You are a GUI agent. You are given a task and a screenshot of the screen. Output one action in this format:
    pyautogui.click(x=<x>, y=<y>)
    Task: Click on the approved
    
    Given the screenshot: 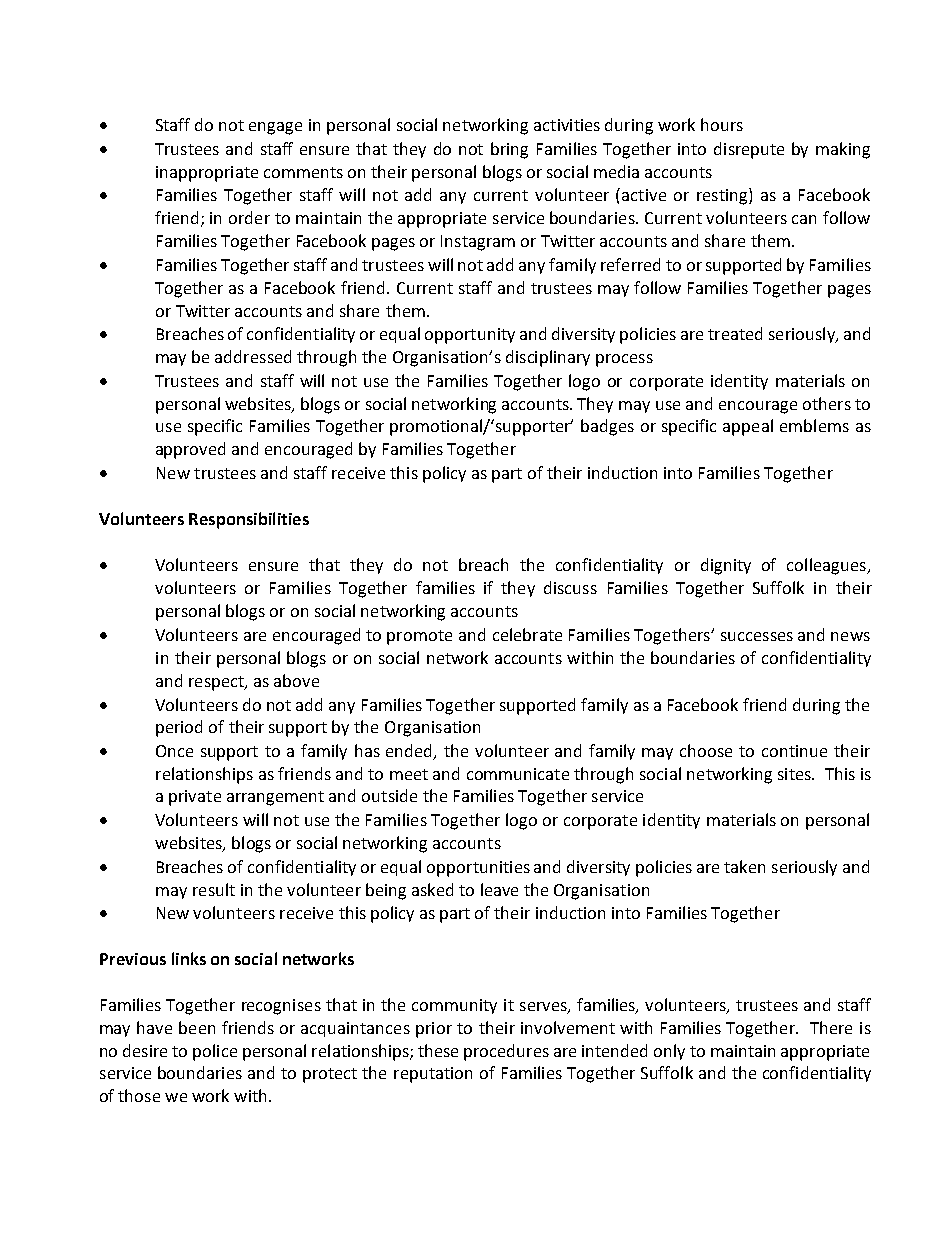 What is the action you would take?
    pyautogui.click(x=190, y=450)
